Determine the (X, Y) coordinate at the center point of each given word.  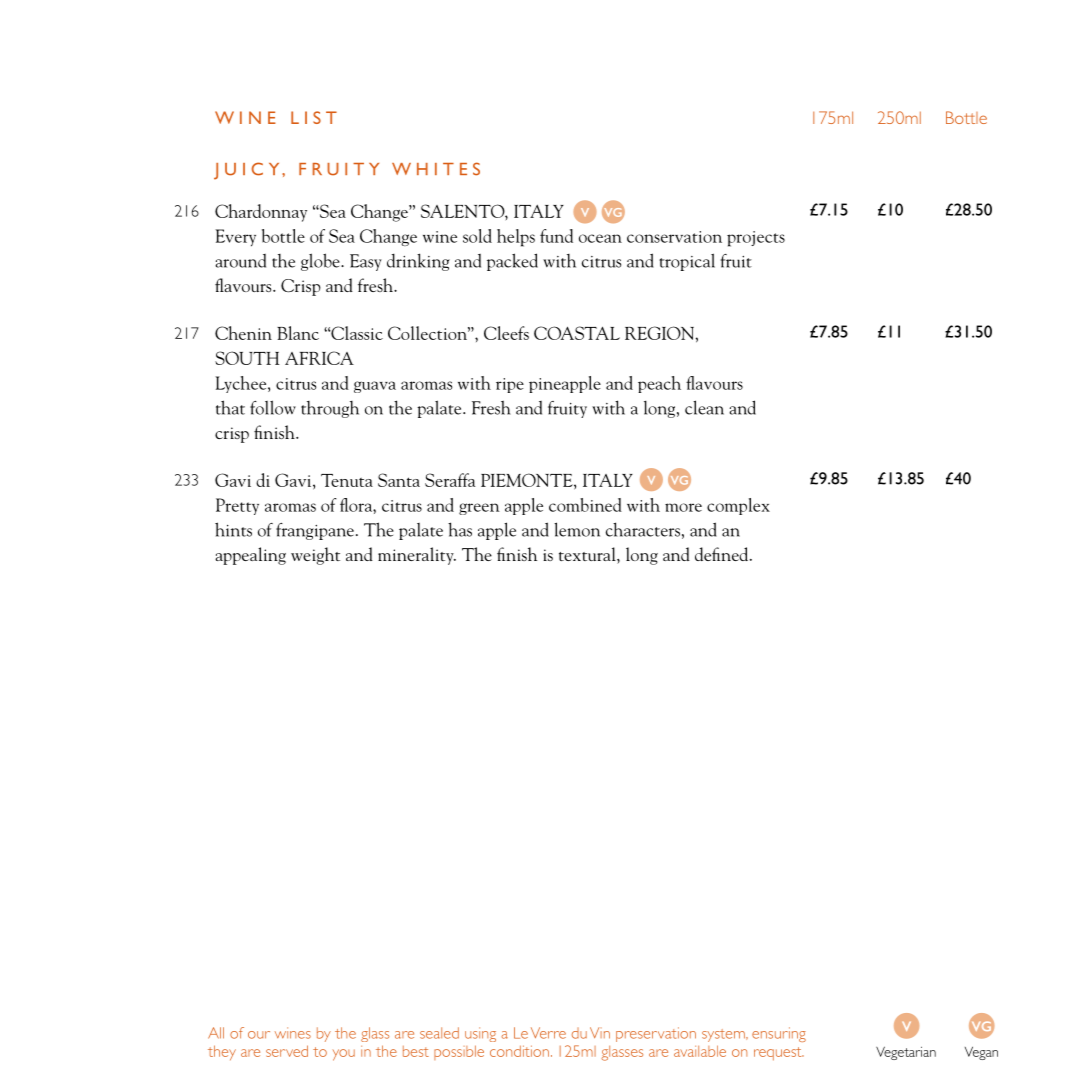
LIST (314, 117)
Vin (600, 1033)
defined (723, 554)
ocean (600, 238)
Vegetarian (906, 1053)
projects (756, 239)
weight (315, 556)
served (287, 1051)
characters (643, 529)
